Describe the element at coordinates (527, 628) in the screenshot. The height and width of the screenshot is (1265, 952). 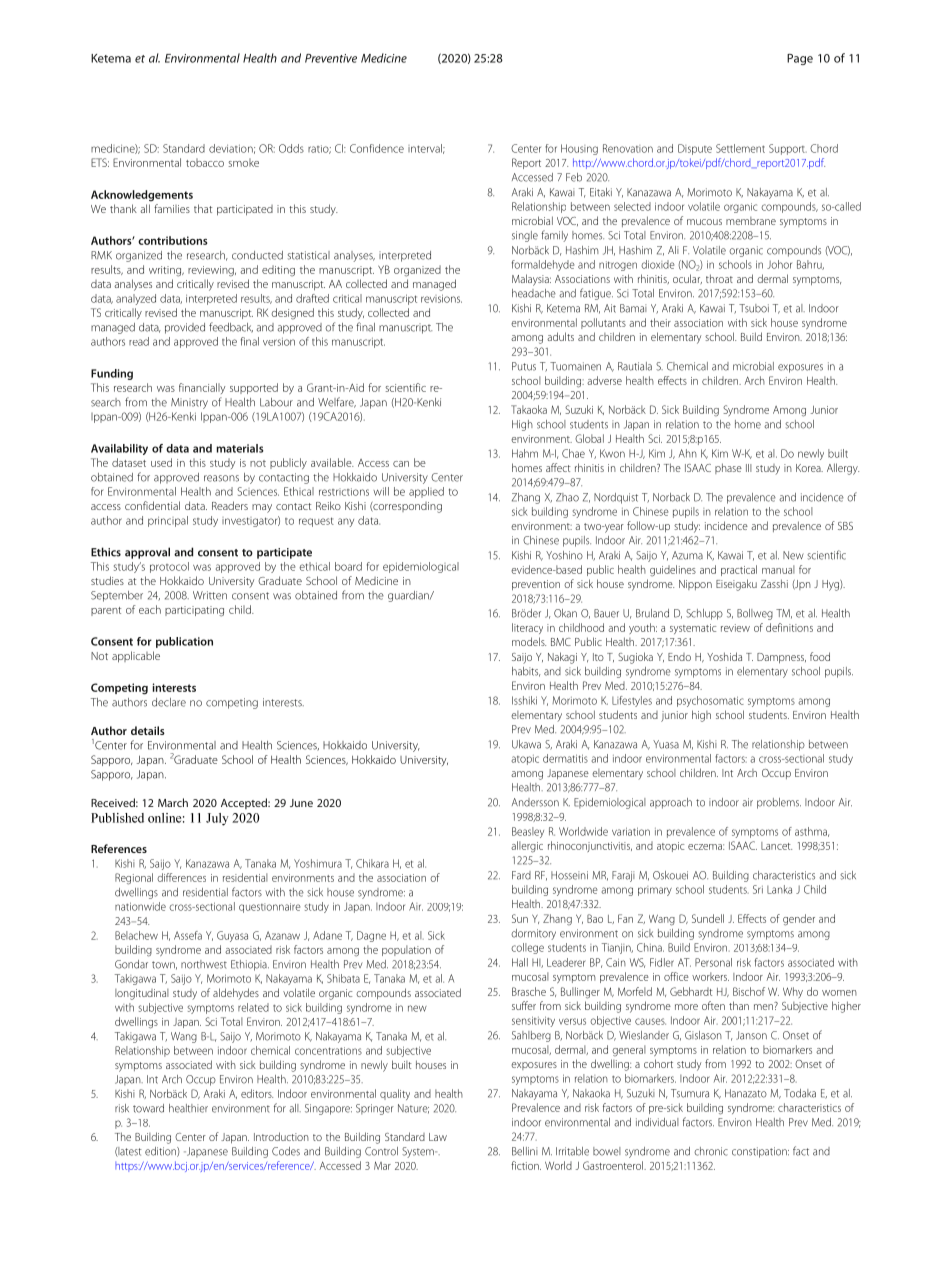
I see `literacy` at that location.
